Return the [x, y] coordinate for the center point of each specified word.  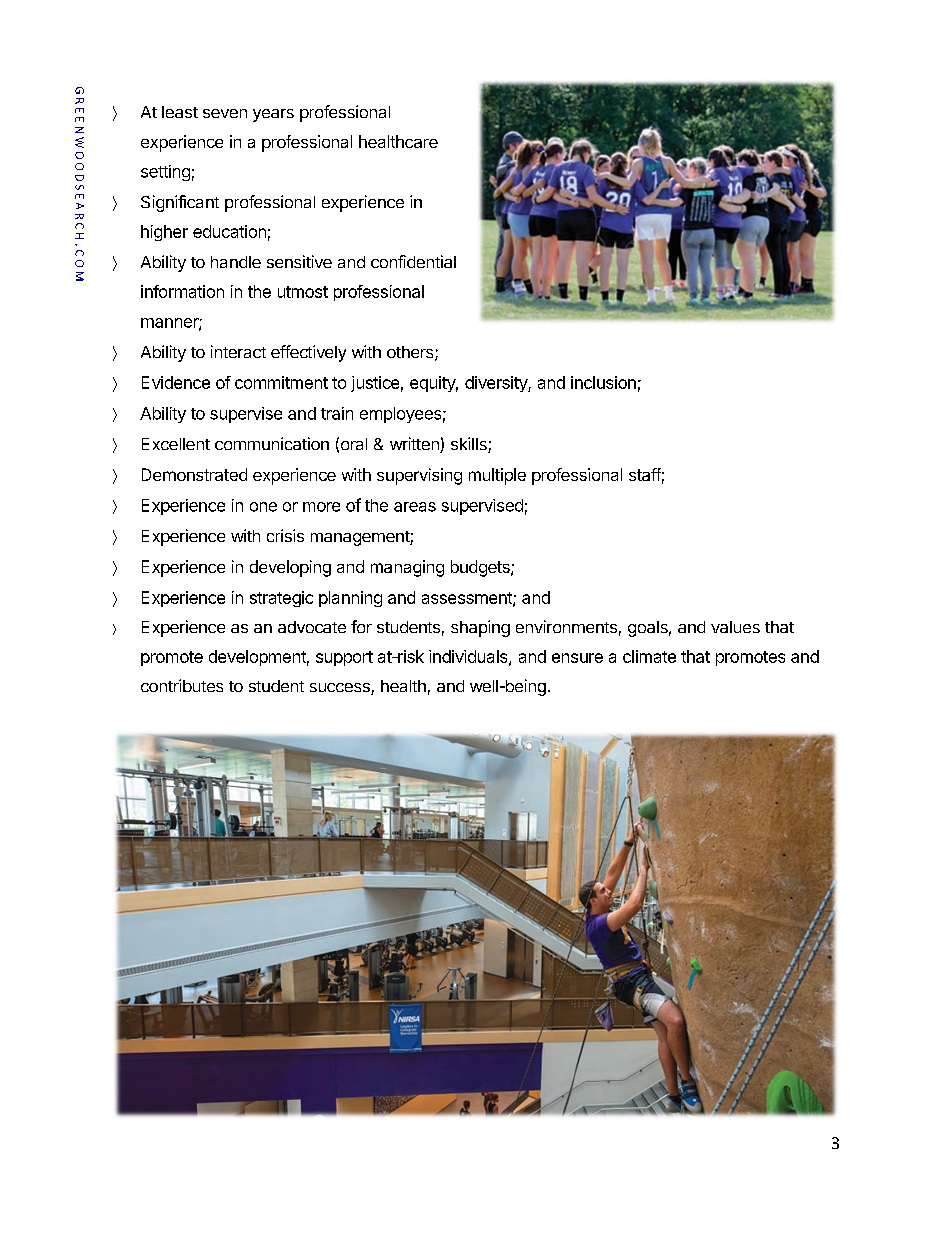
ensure [577, 658]
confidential [413, 261]
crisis [285, 535]
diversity [497, 384]
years [273, 115]
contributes [182, 685]
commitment [281, 382]
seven [225, 113]
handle [236, 262]
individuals [469, 657]
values [735, 627]
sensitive [299, 261]
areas [415, 507]
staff [645, 474]
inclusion [603, 382]
